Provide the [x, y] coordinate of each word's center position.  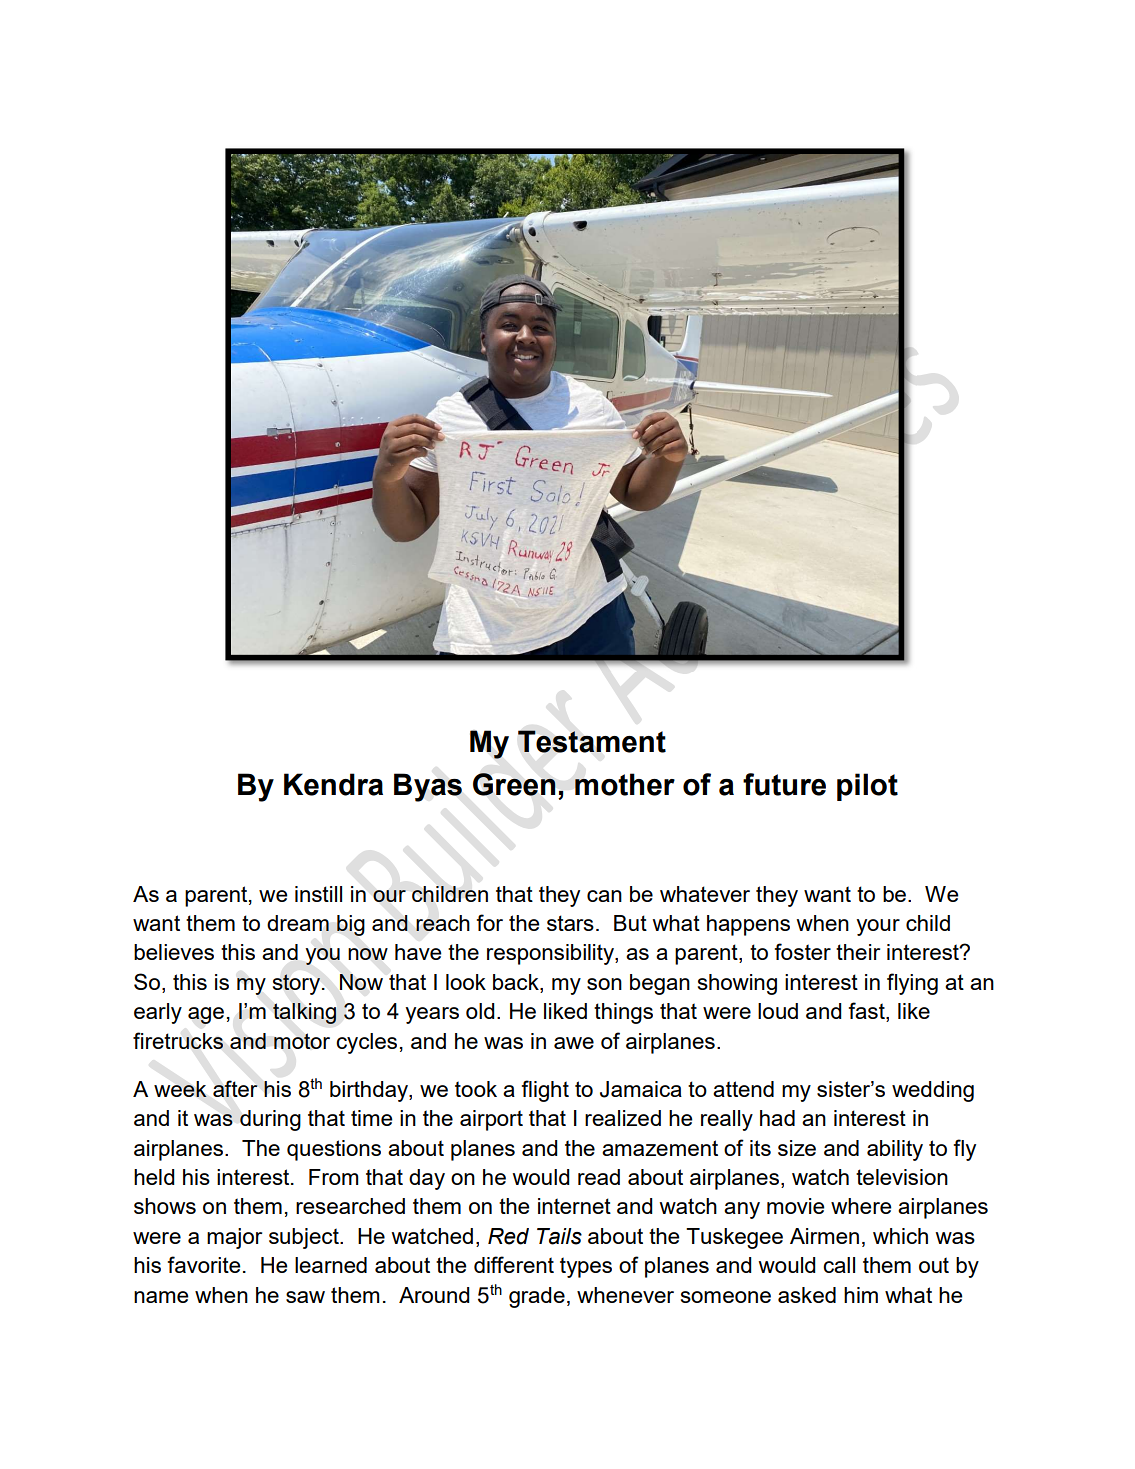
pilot [867, 787]
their [858, 952]
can [604, 896]
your [878, 927]
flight [545, 1091]
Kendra [333, 784]
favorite [204, 1264]
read [599, 1177]
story [298, 984]
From [334, 1177]
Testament [592, 741]
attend [743, 1089]
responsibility [551, 954]
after [235, 1088]
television [902, 1177]
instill [318, 894]
